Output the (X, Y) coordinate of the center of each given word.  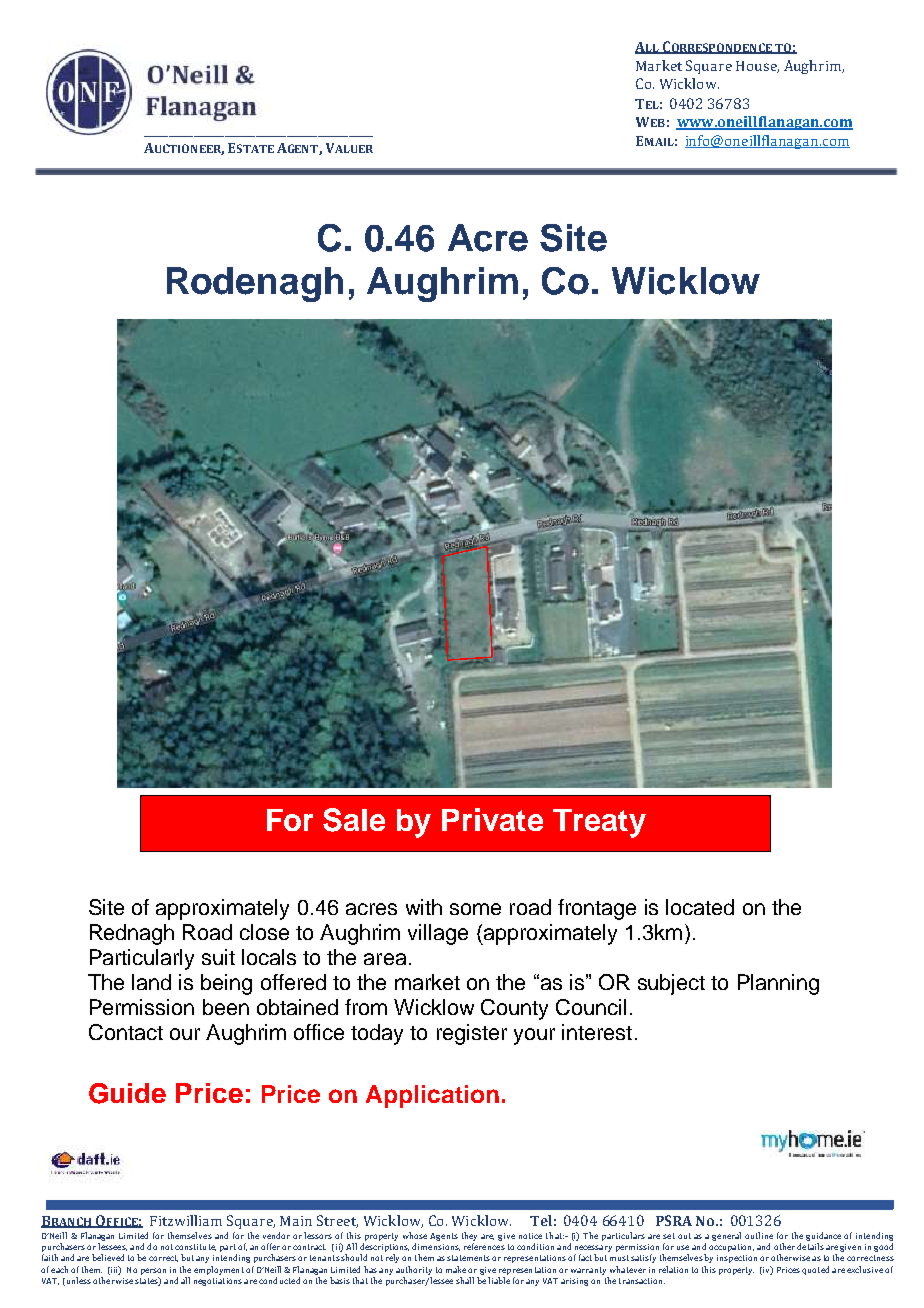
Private (492, 819)
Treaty (599, 823)
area (385, 959)
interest (597, 1032)
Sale (354, 820)
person (153, 1271)
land (151, 982)
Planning (778, 984)
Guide (127, 1093)
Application (432, 1096)
